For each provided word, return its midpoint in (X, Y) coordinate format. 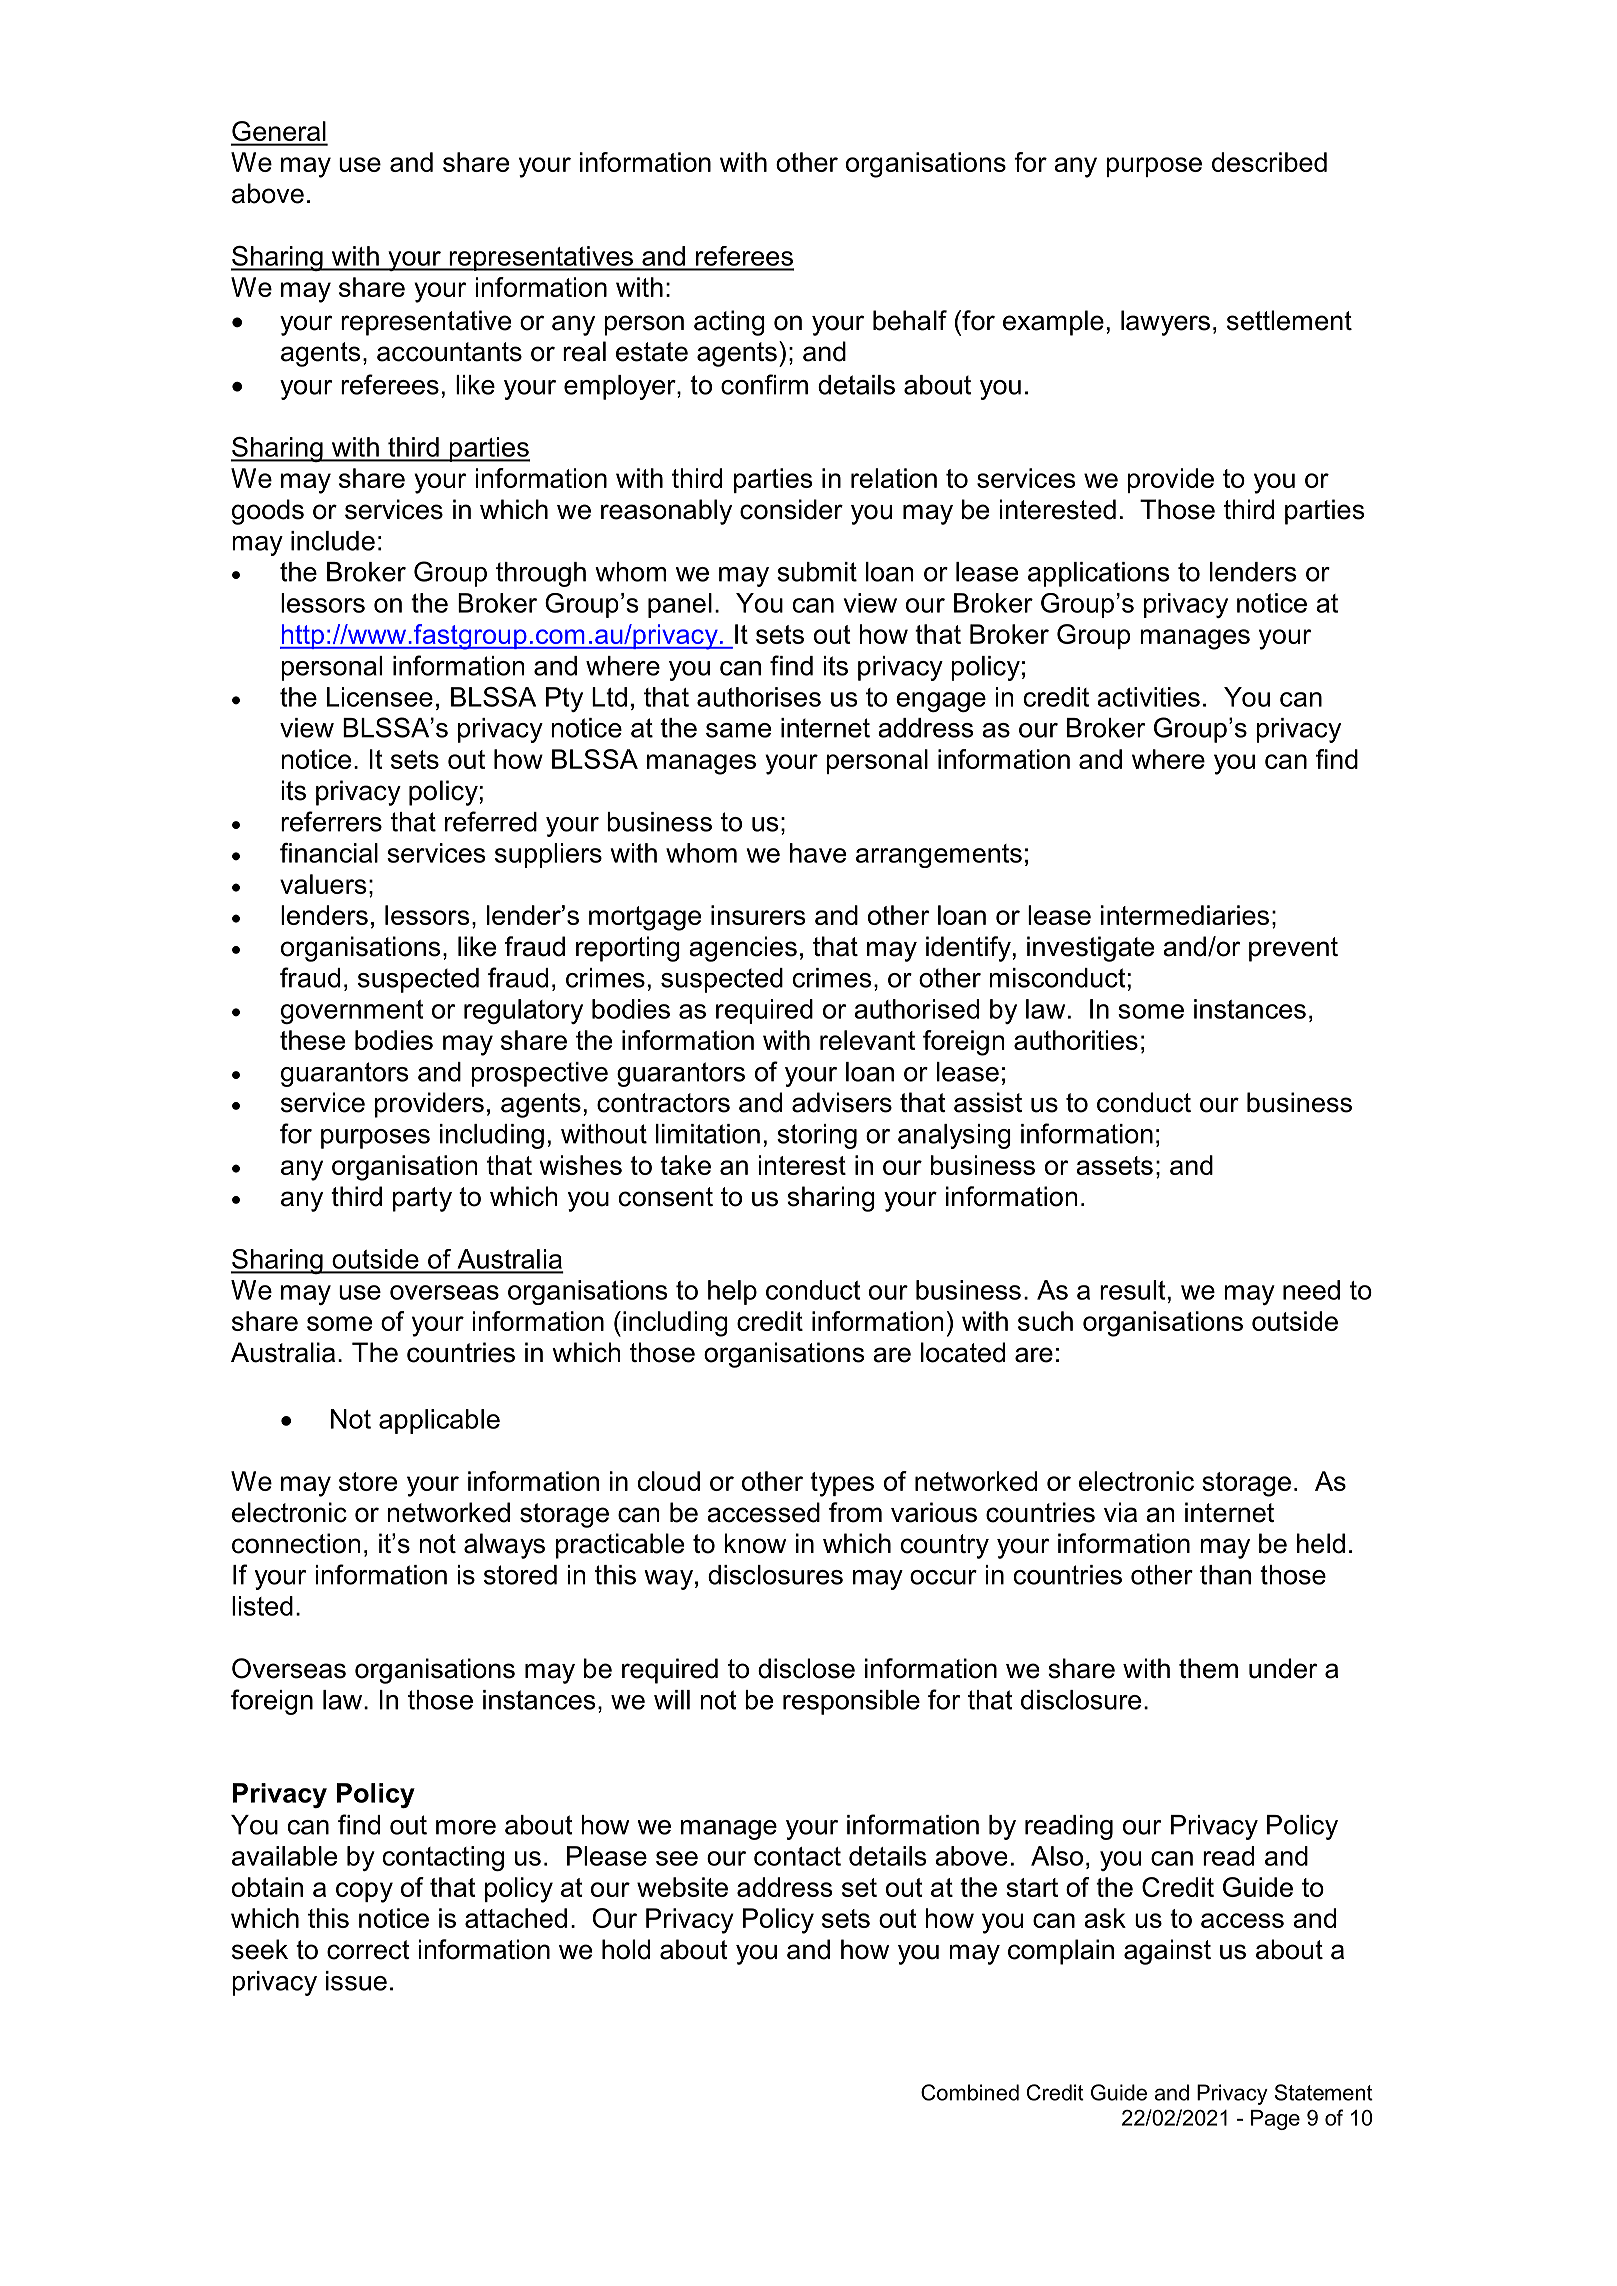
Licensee (380, 697)
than (1225, 1575)
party (422, 1199)
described (1269, 162)
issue (356, 1981)
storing (817, 1136)
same (738, 730)
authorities (1076, 1040)
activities (1148, 697)
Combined (970, 2092)
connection (296, 1543)
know (755, 1543)
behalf (910, 320)
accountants (449, 352)
